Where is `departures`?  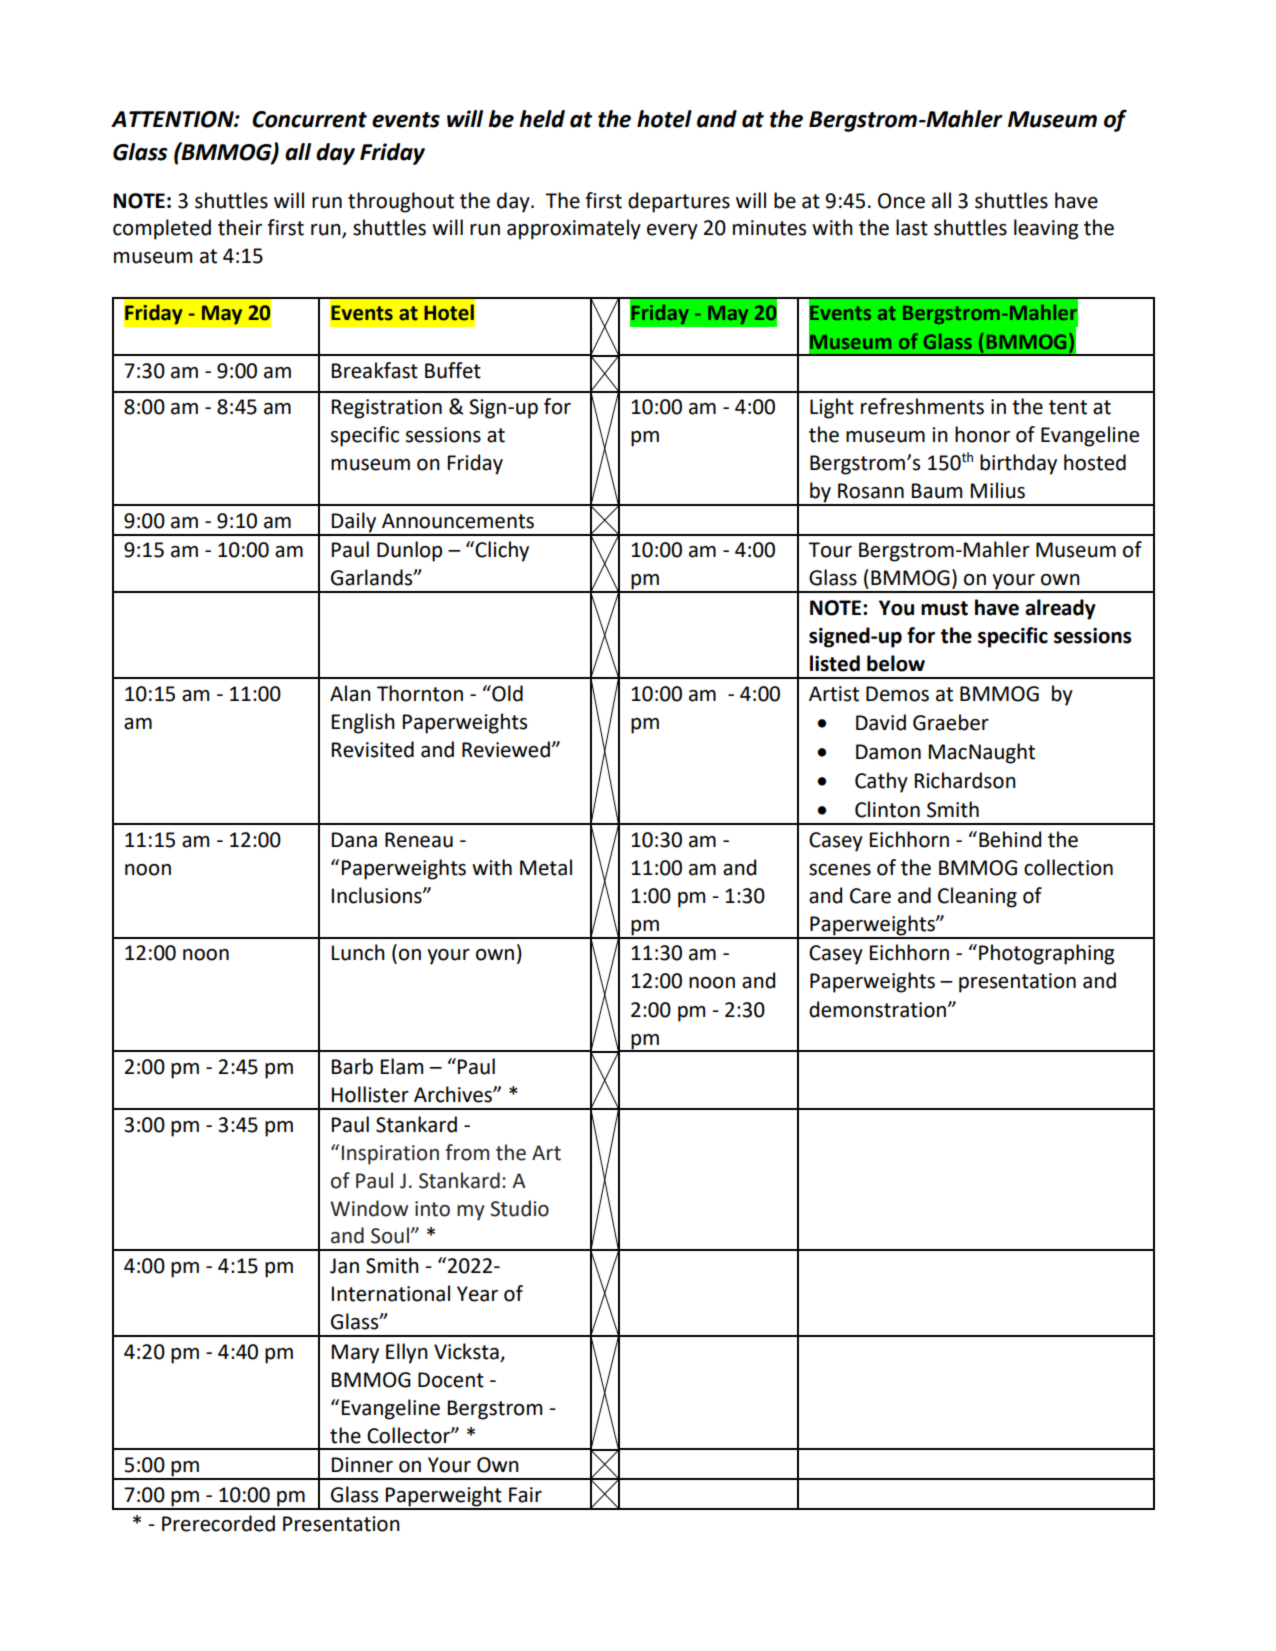 departures is located at coordinates (679, 202).
